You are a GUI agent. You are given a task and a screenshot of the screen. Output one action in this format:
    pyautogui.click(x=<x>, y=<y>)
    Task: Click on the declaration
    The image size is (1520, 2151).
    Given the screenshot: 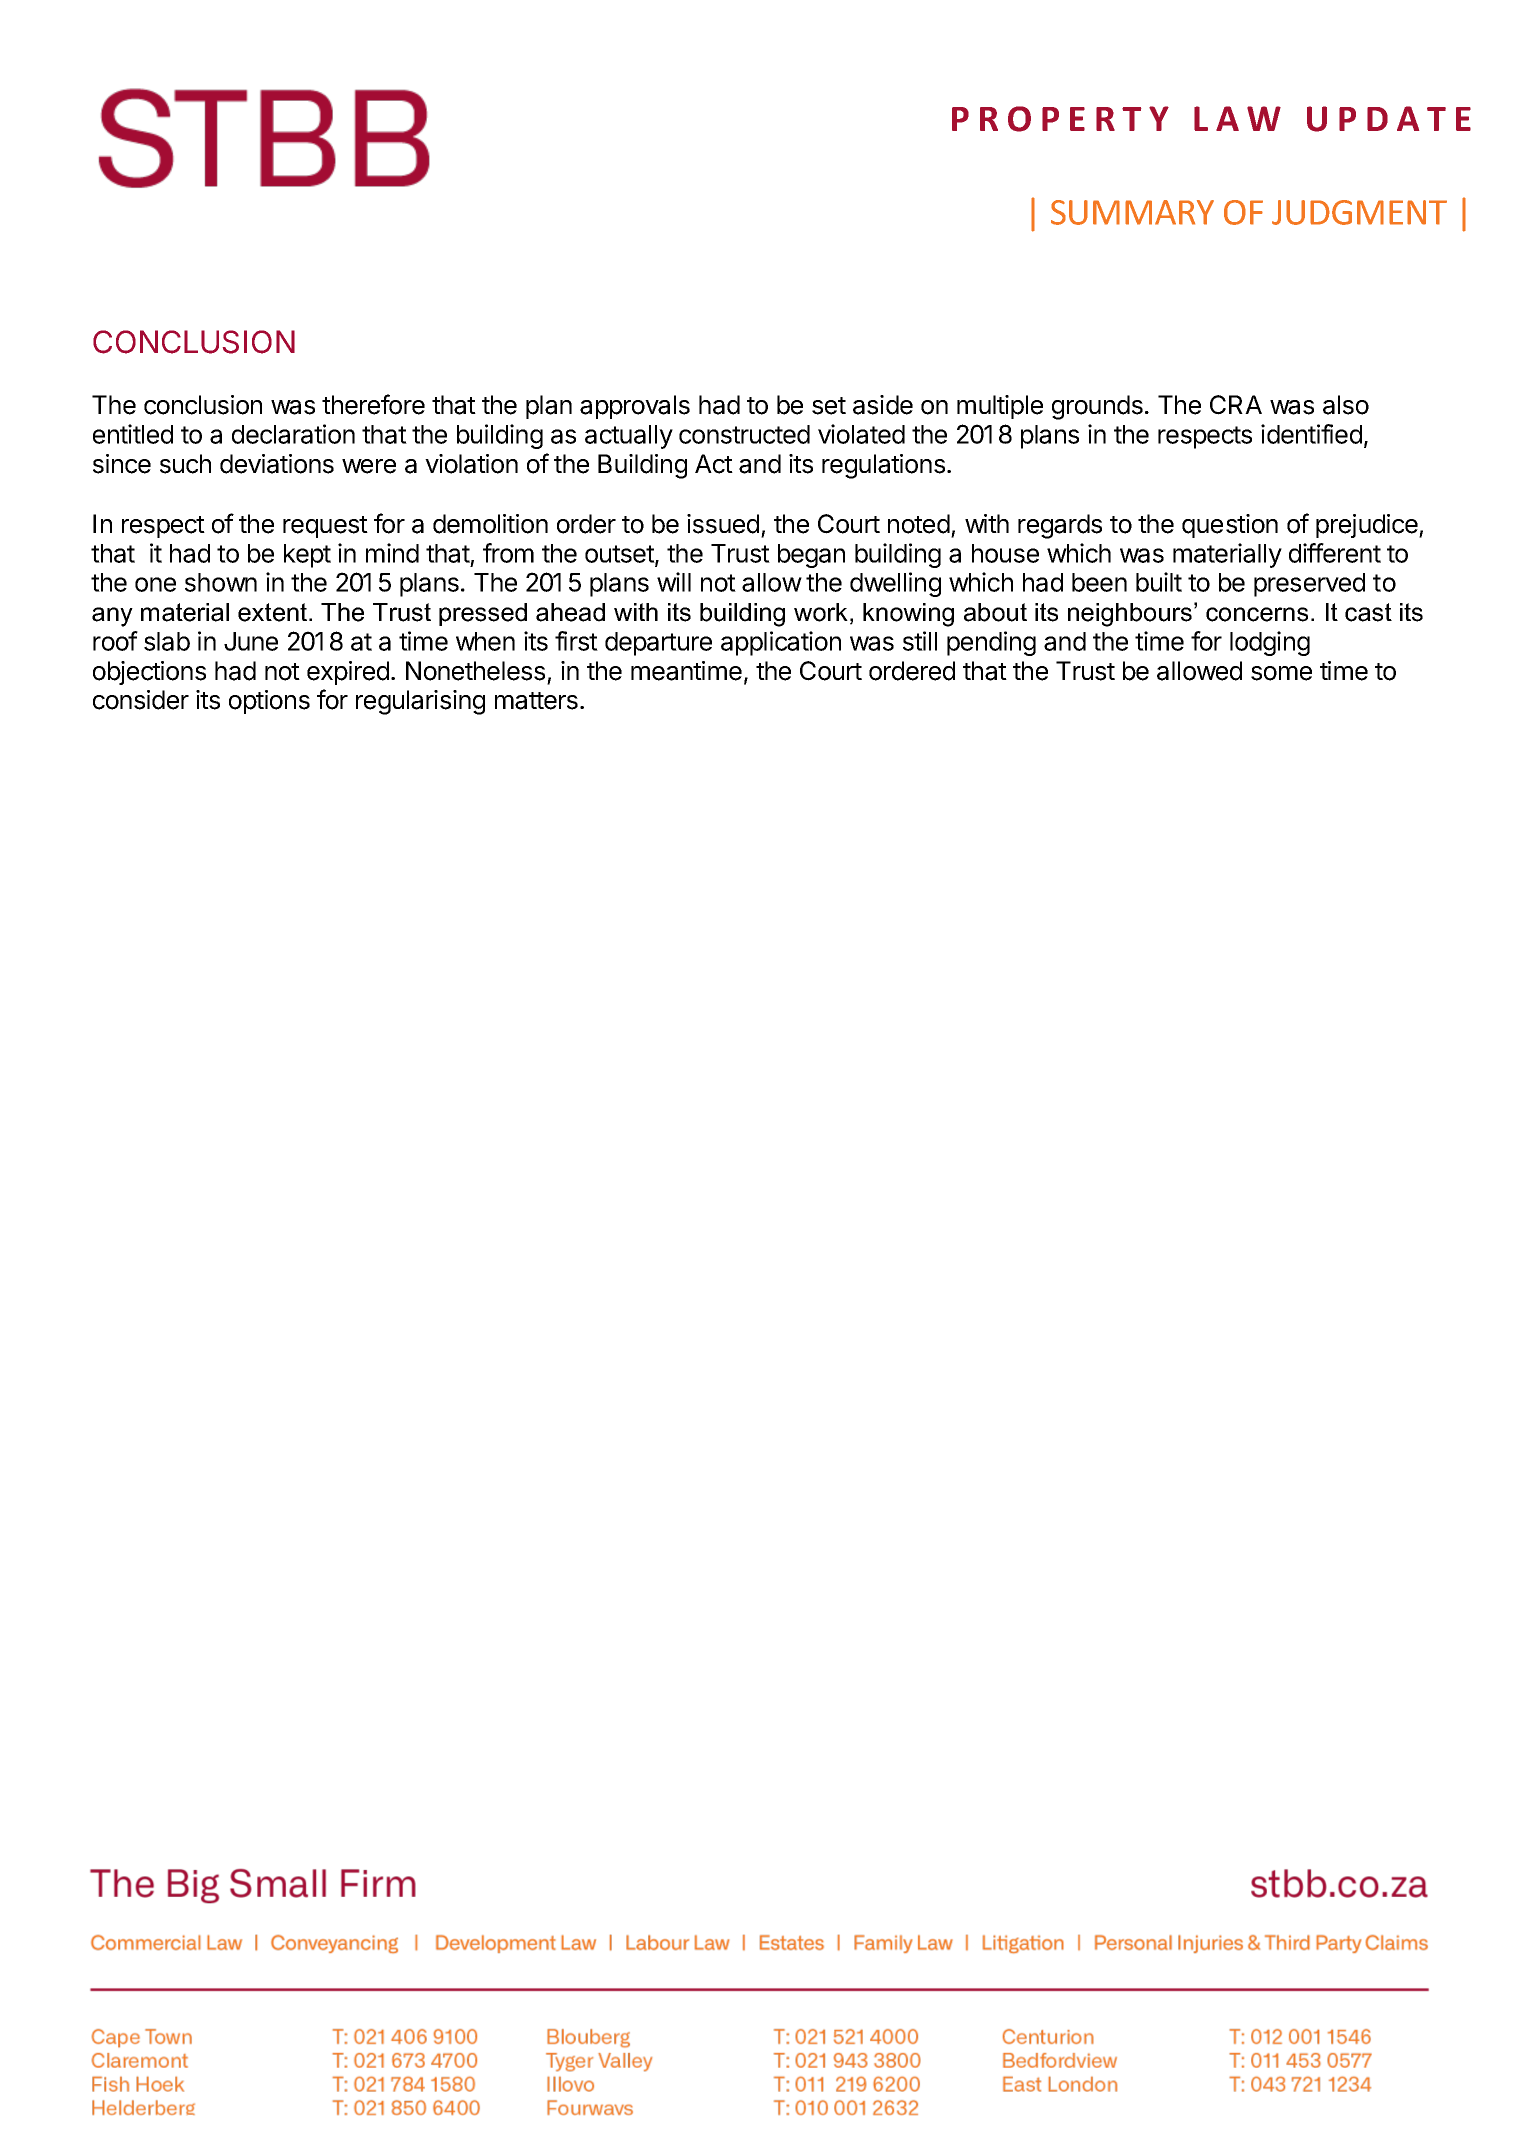 What is the action you would take?
    pyautogui.click(x=293, y=434)
